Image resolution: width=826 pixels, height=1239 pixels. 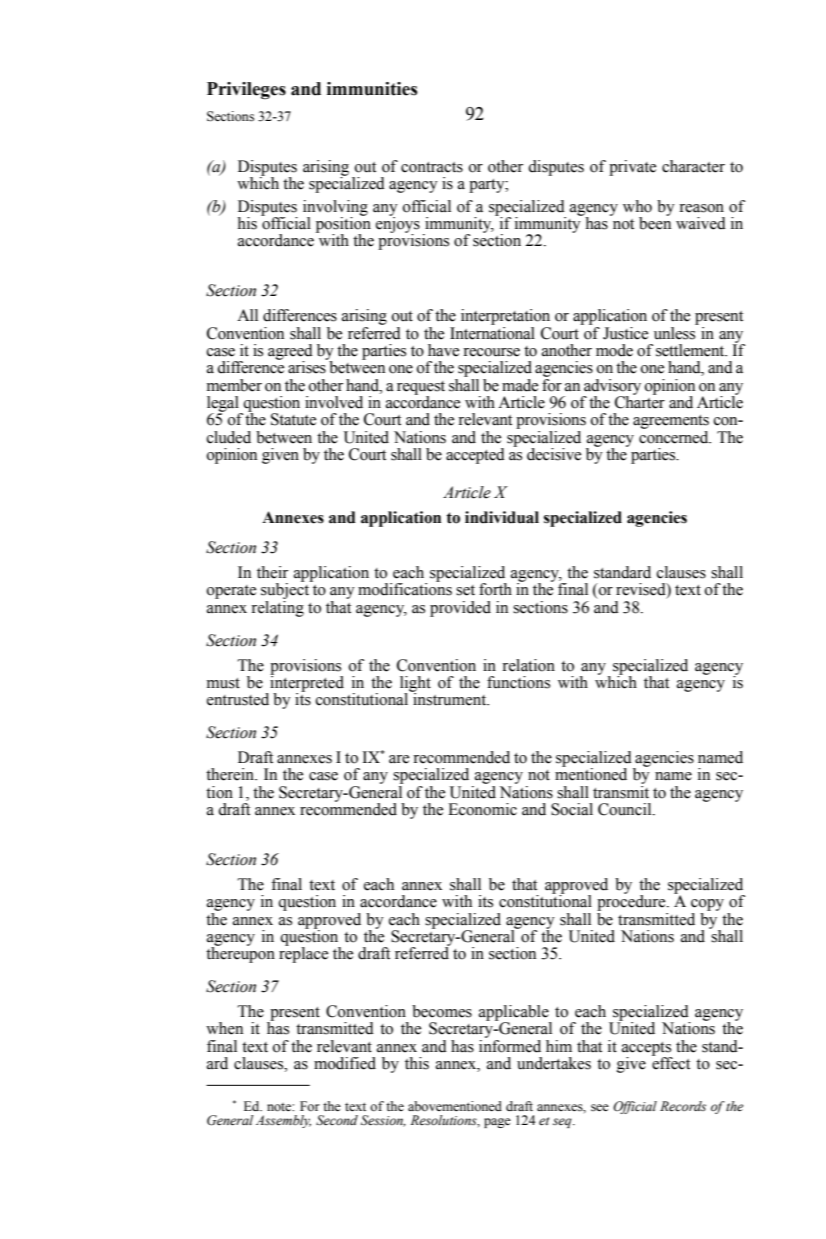 I want to click on private, so click(x=632, y=168).
